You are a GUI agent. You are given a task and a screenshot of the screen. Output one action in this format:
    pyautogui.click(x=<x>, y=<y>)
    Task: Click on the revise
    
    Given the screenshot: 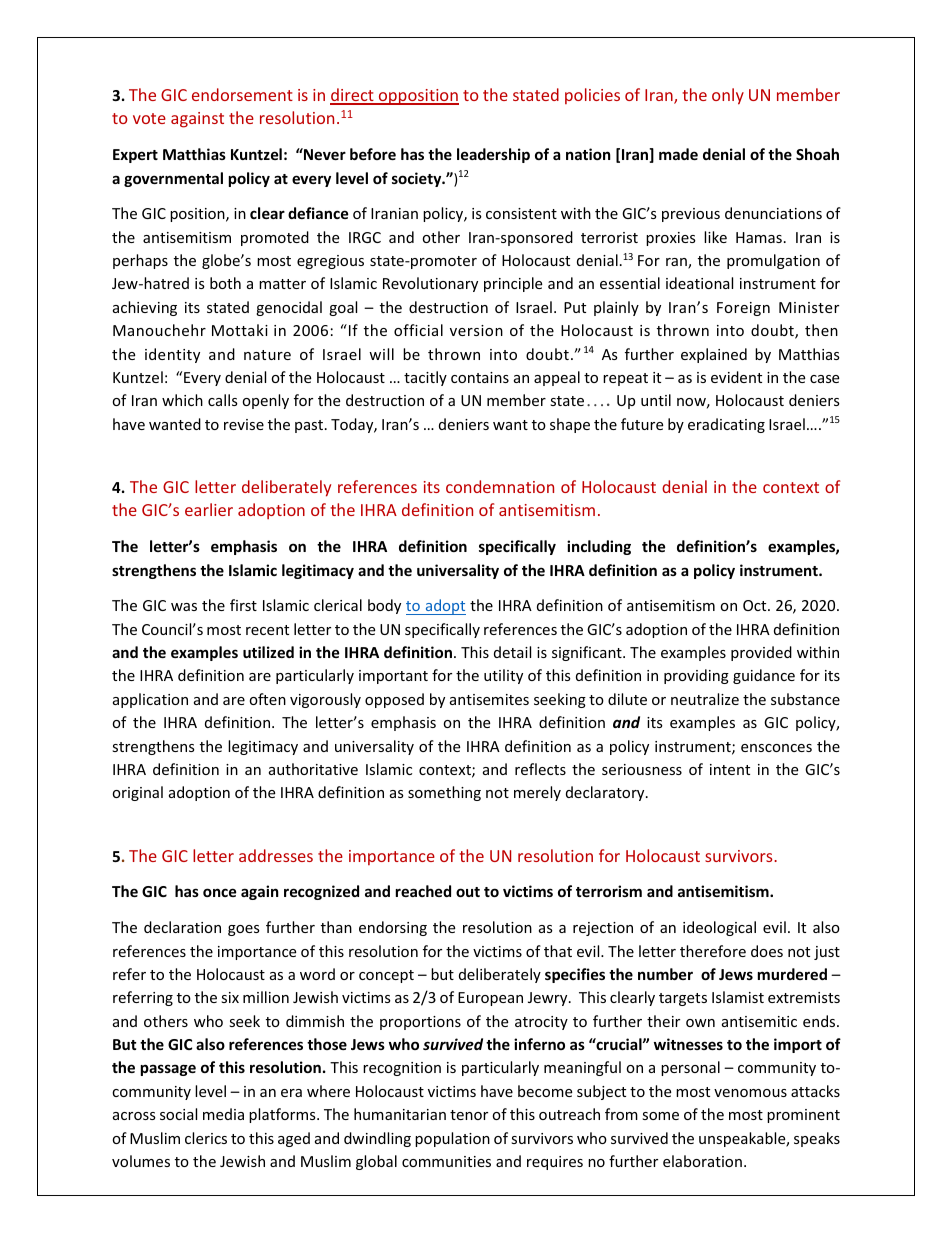 What is the action you would take?
    pyautogui.click(x=244, y=424)
